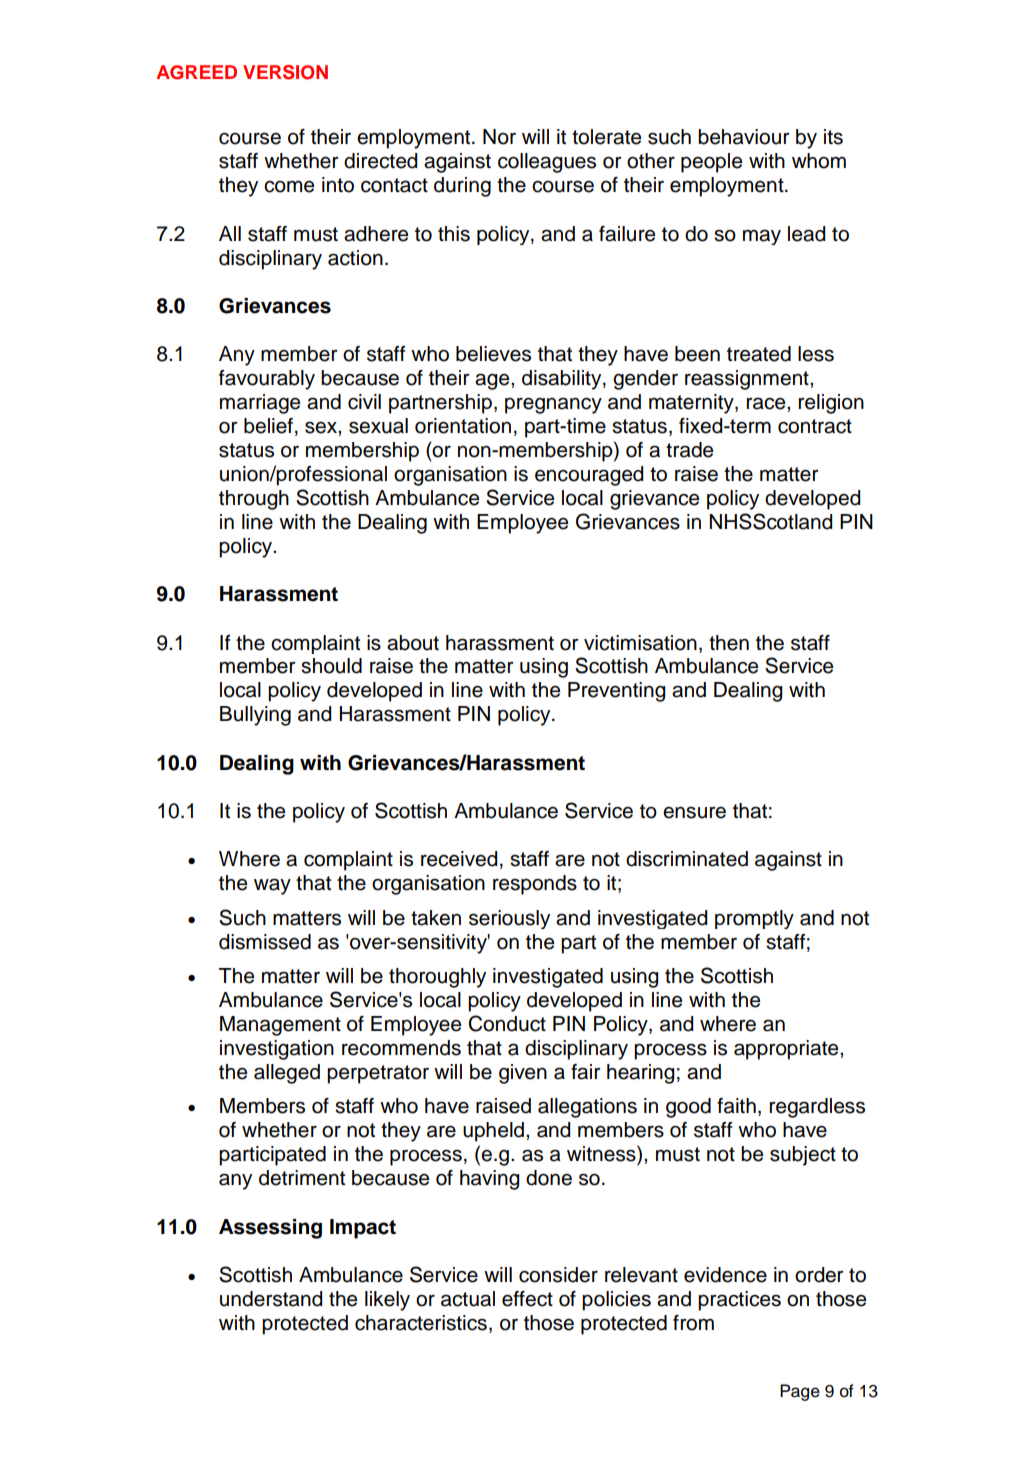  Describe the element at coordinates (255, 716) in the screenshot. I see `Bullying` at that location.
